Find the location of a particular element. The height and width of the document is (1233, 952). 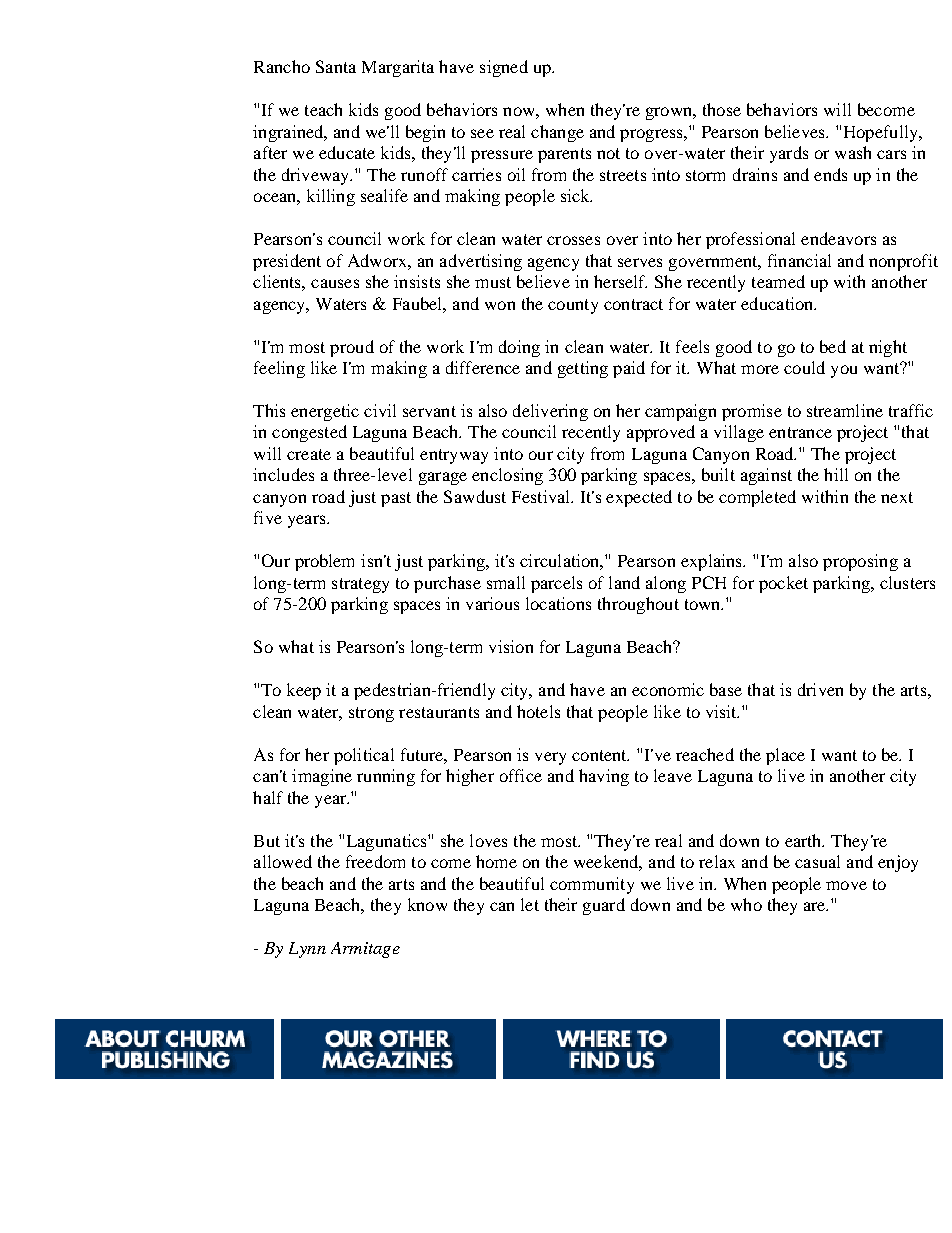

wash is located at coordinates (853, 152).
